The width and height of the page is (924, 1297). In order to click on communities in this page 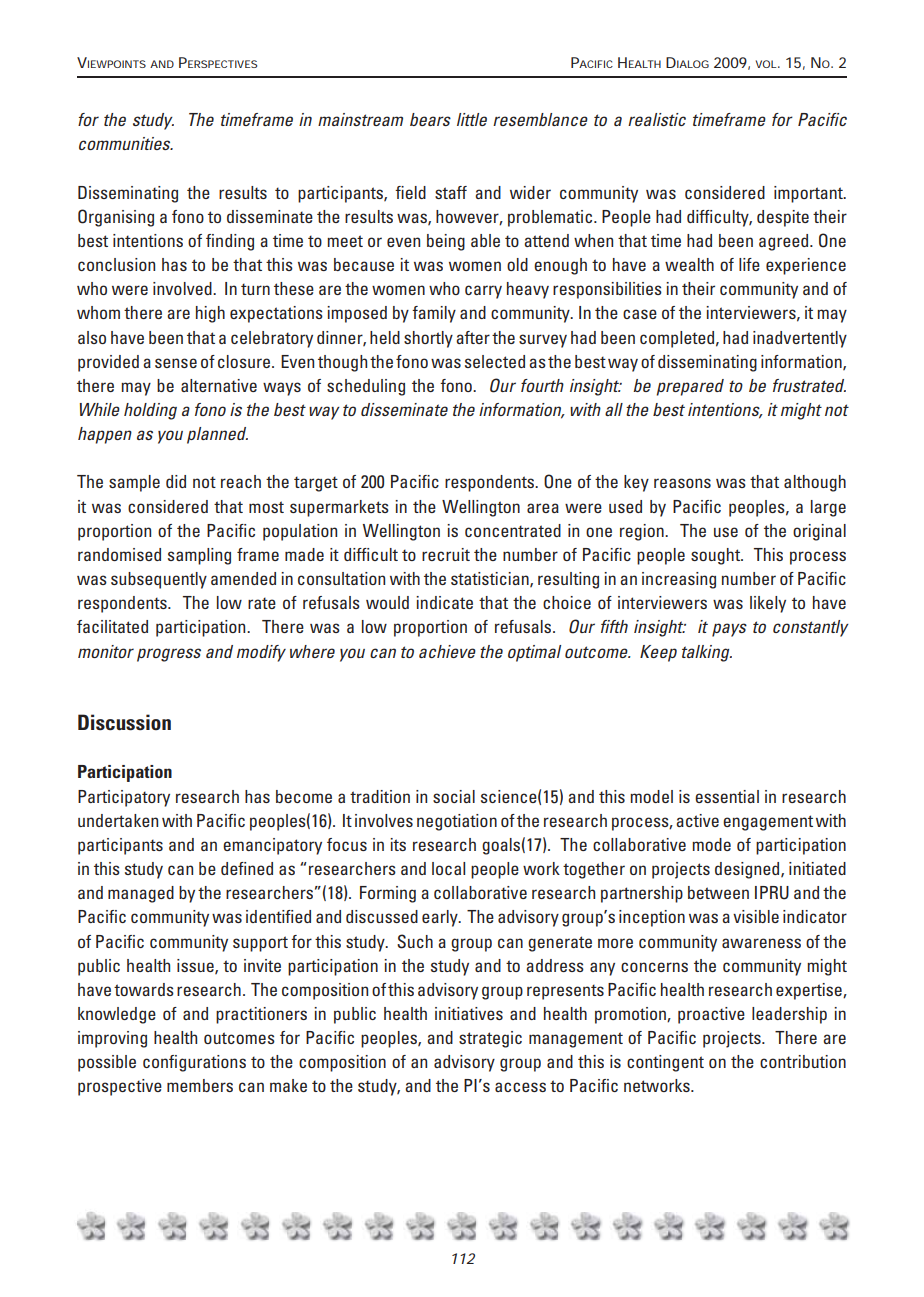, I will do `click(126, 143)`.
